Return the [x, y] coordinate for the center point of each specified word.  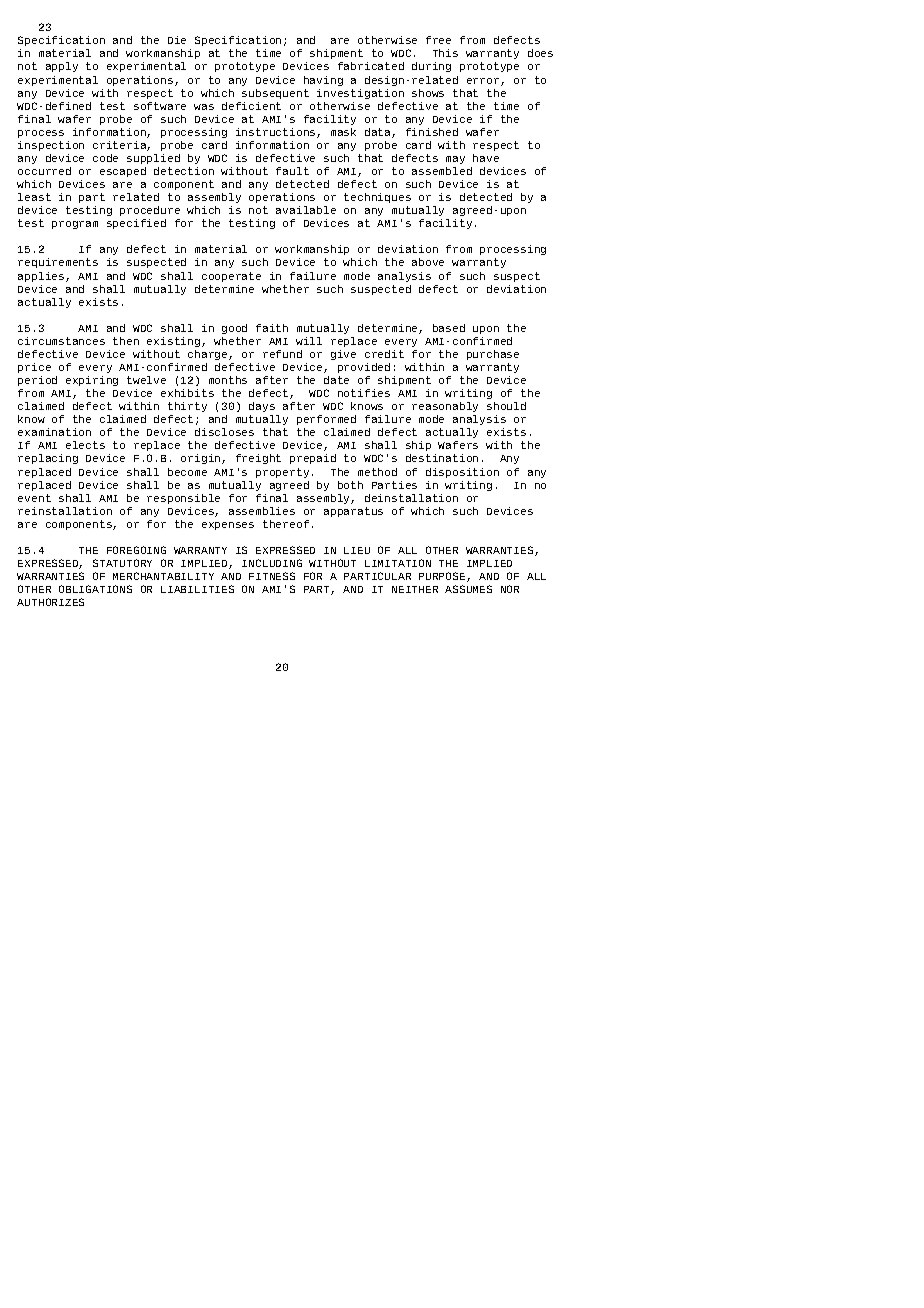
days [262, 407]
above [428, 262]
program [75, 225]
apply [62, 67]
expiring [92, 381]
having [323, 81]
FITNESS [272, 576]
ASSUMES [468, 589]
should [506, 406]
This [445, 53]
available [306, 210]
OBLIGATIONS [95, 589]
